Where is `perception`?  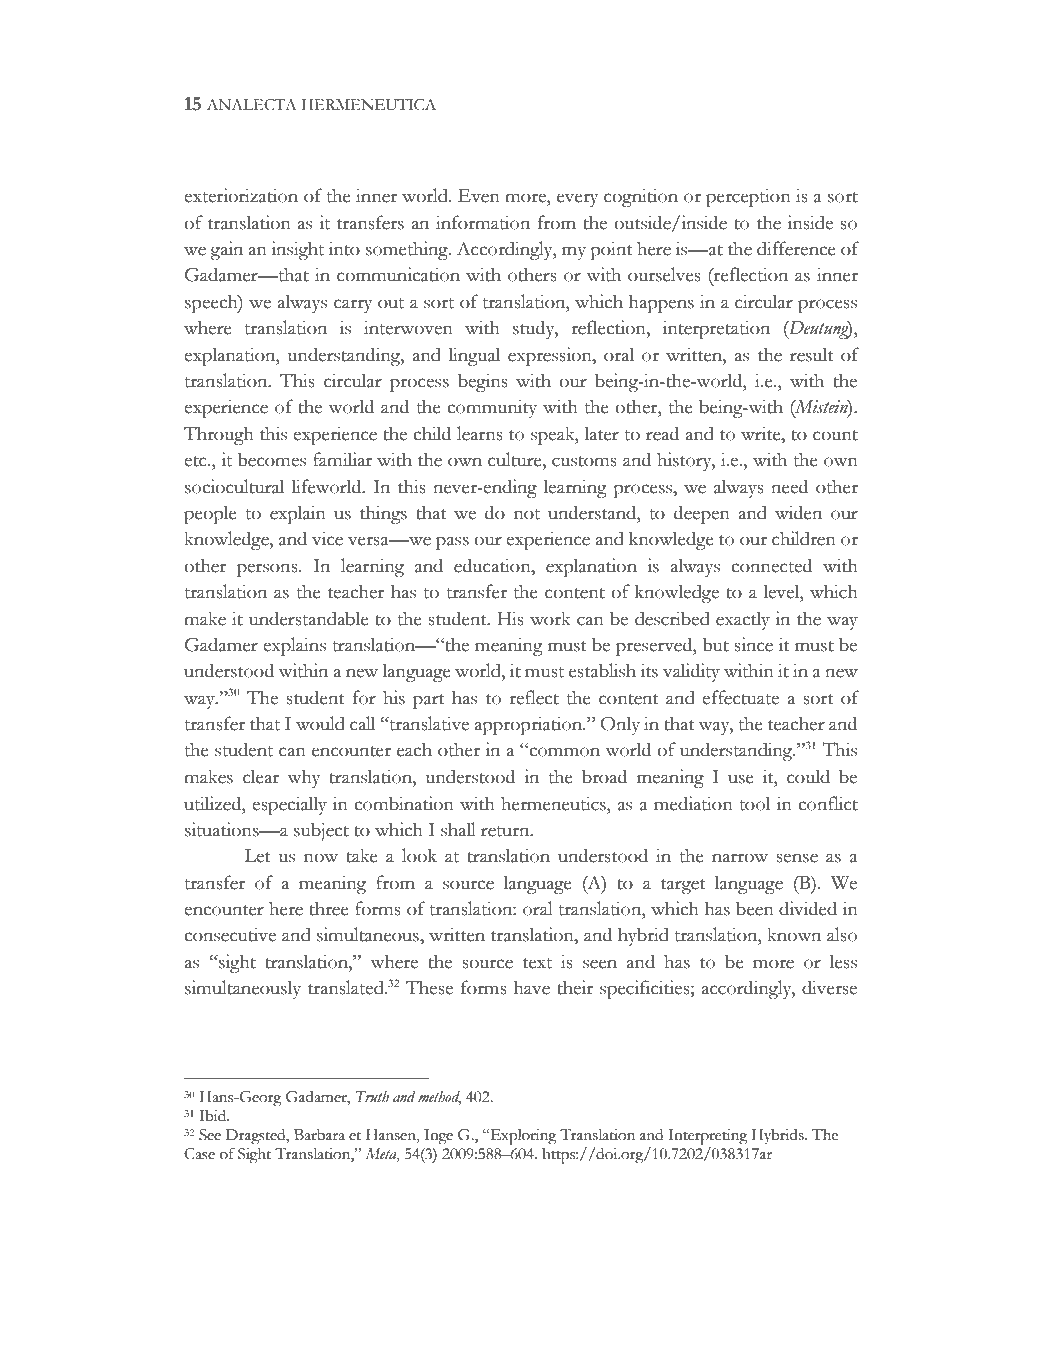 perception is located at coordinates (748, 197).
